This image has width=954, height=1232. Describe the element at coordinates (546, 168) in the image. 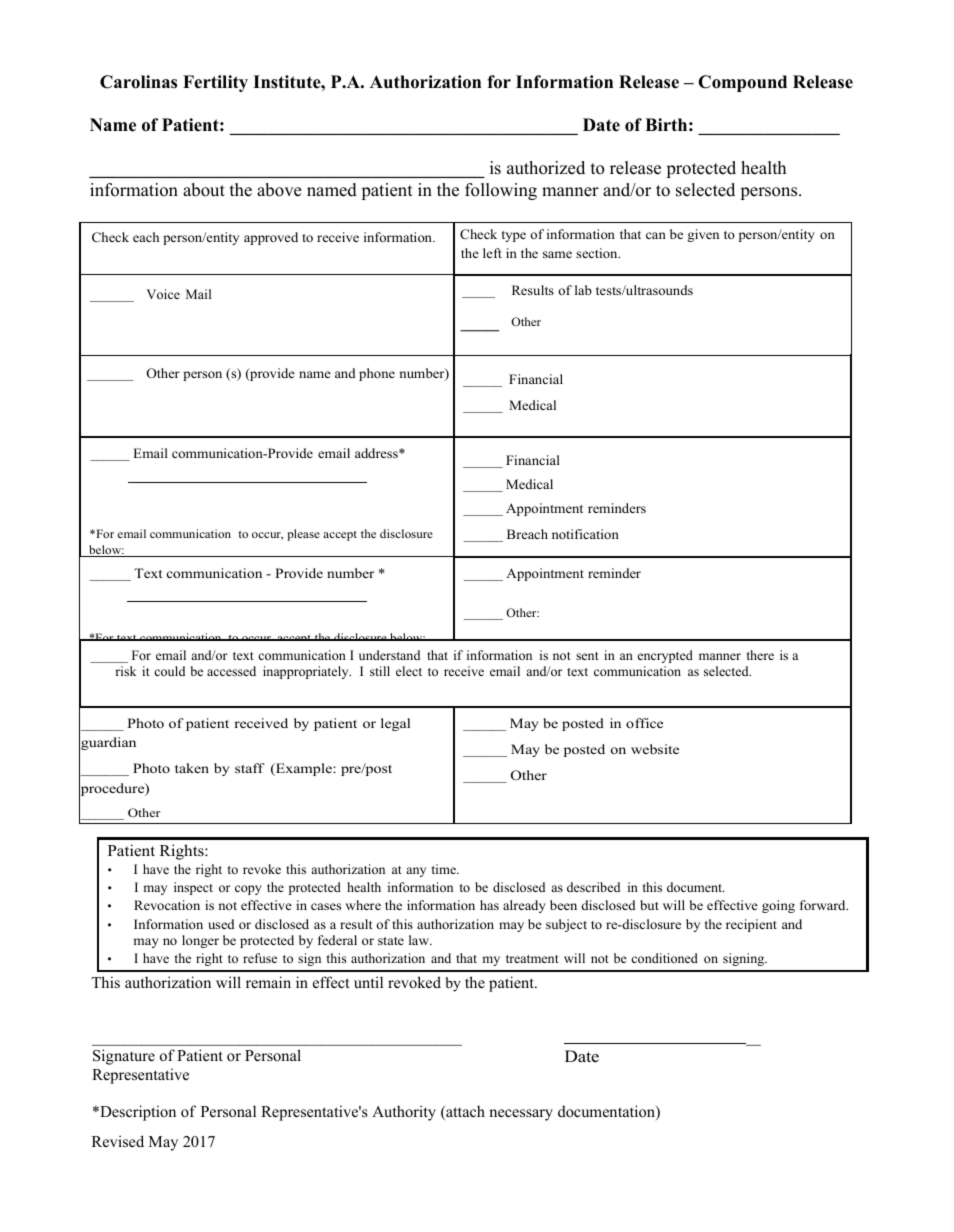

I see `authorized` at that location.
